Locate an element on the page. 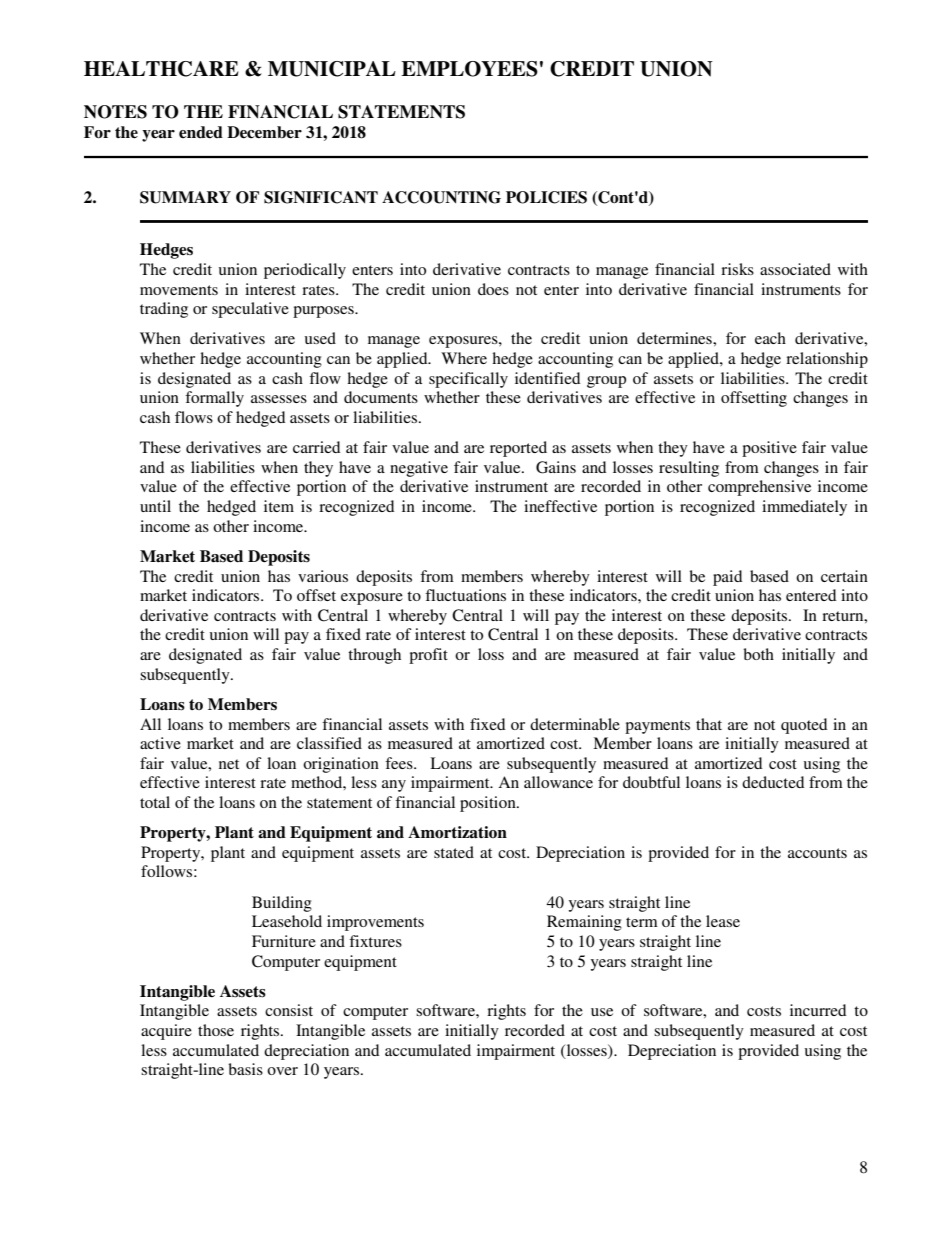 This document has width=952, height=1233. specifically is located at coordinates (468, 380).
